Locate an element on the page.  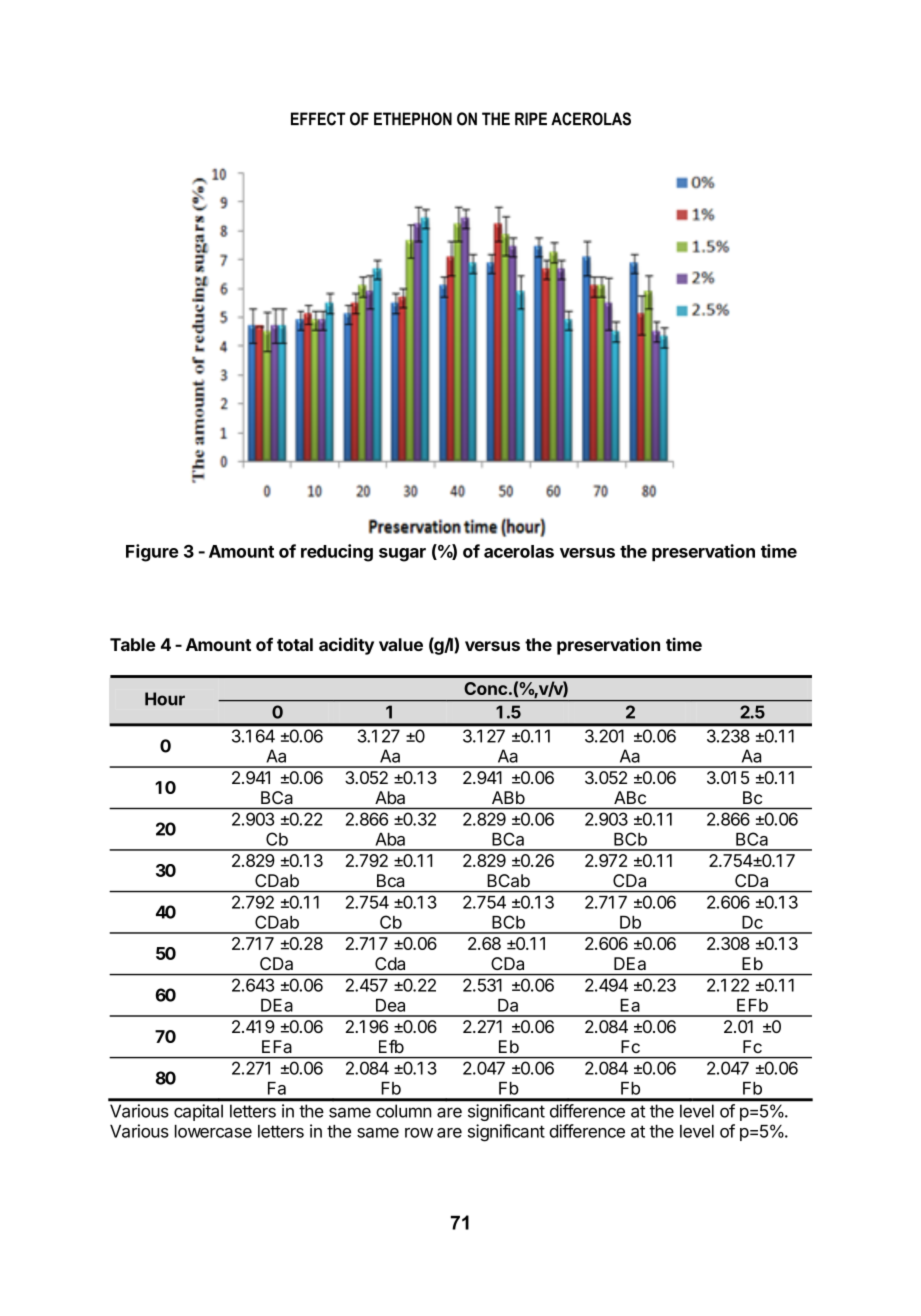
column is located at coordinates (403, 1111).
